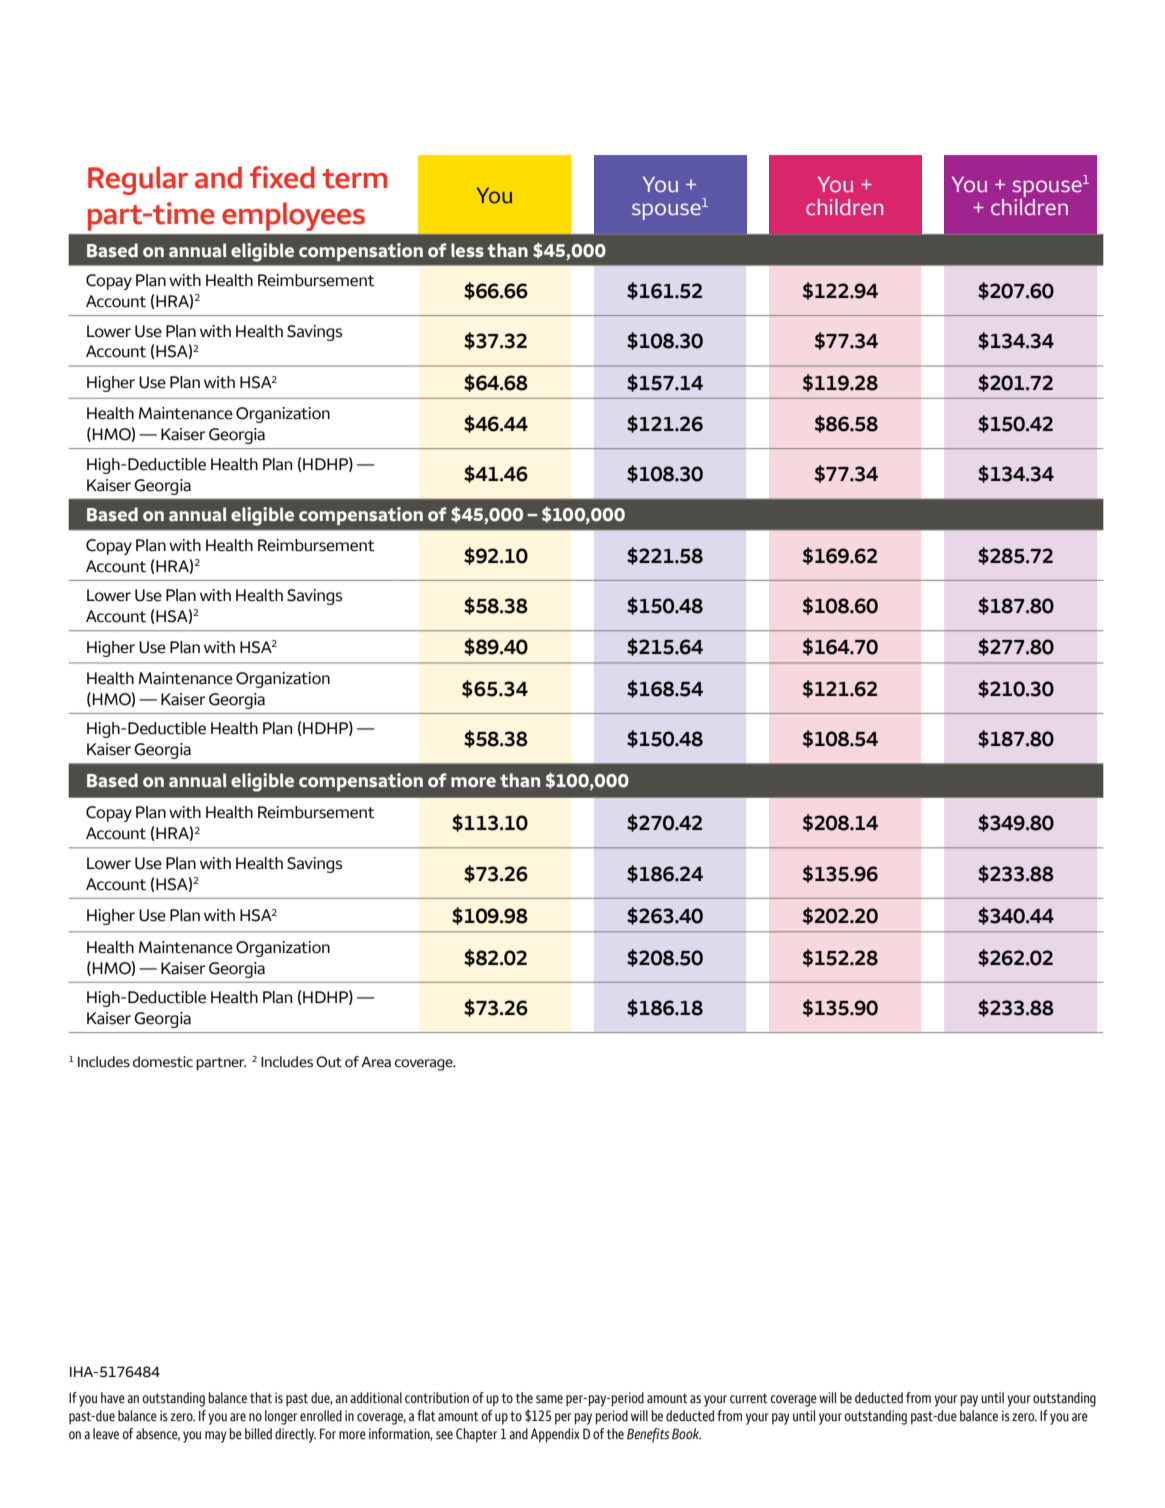 Image resolution: width=1165 pixels, height=1508 pixels. What do you see at coordinates (437, 1398) in the screenshot?
I see `contribution` at bounding box center [437, 1398].
